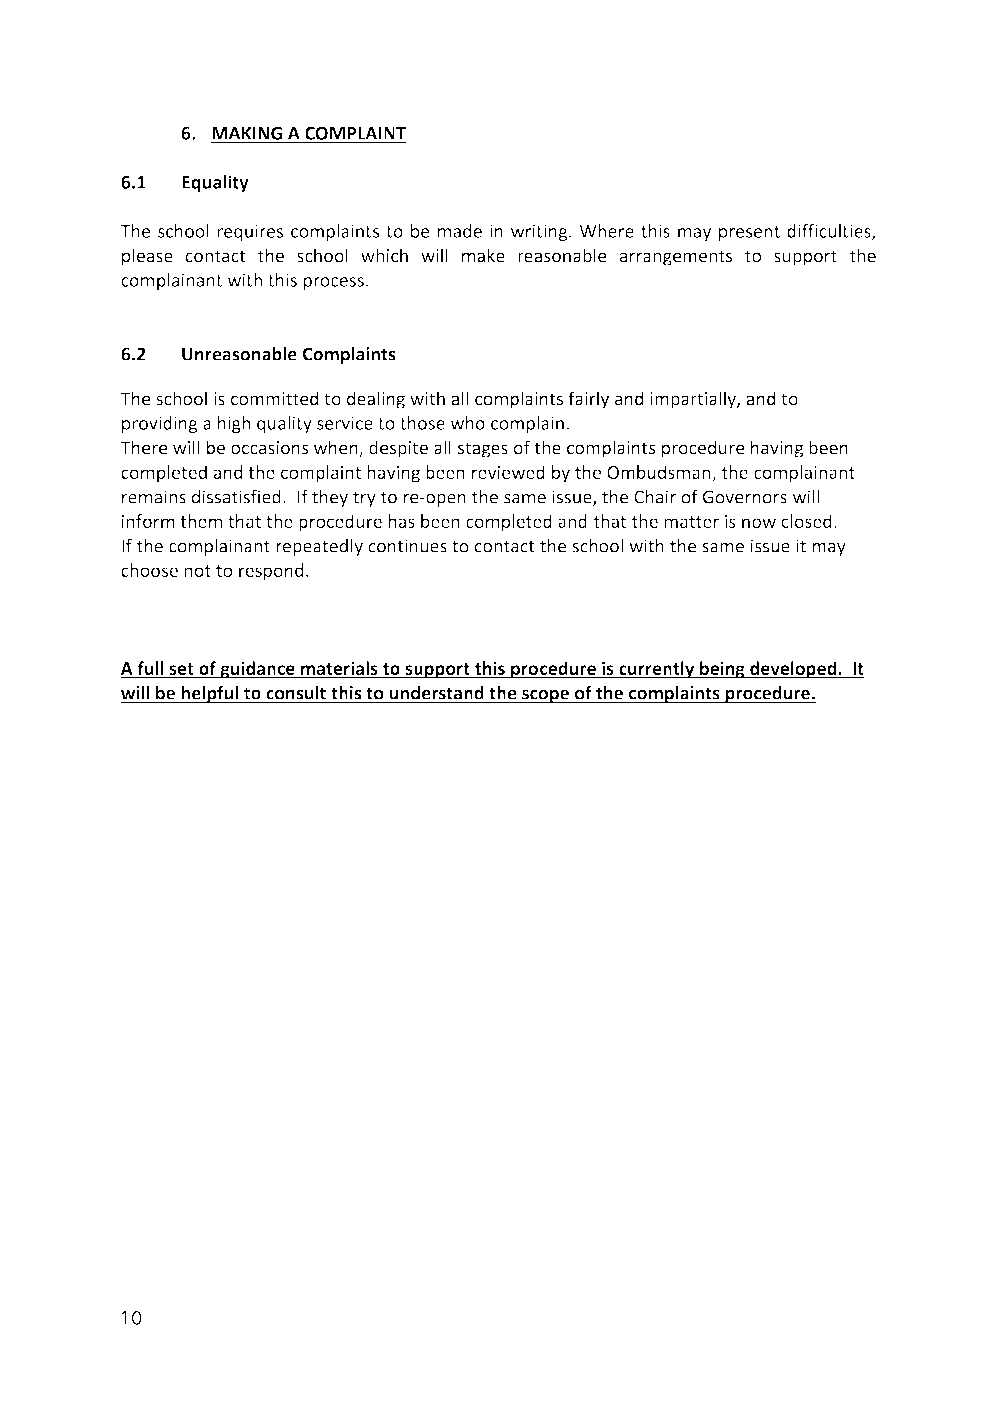 Image resolution: width=997 pixels, height=1409 pixels. I want to click on make, so click(483, 255).
